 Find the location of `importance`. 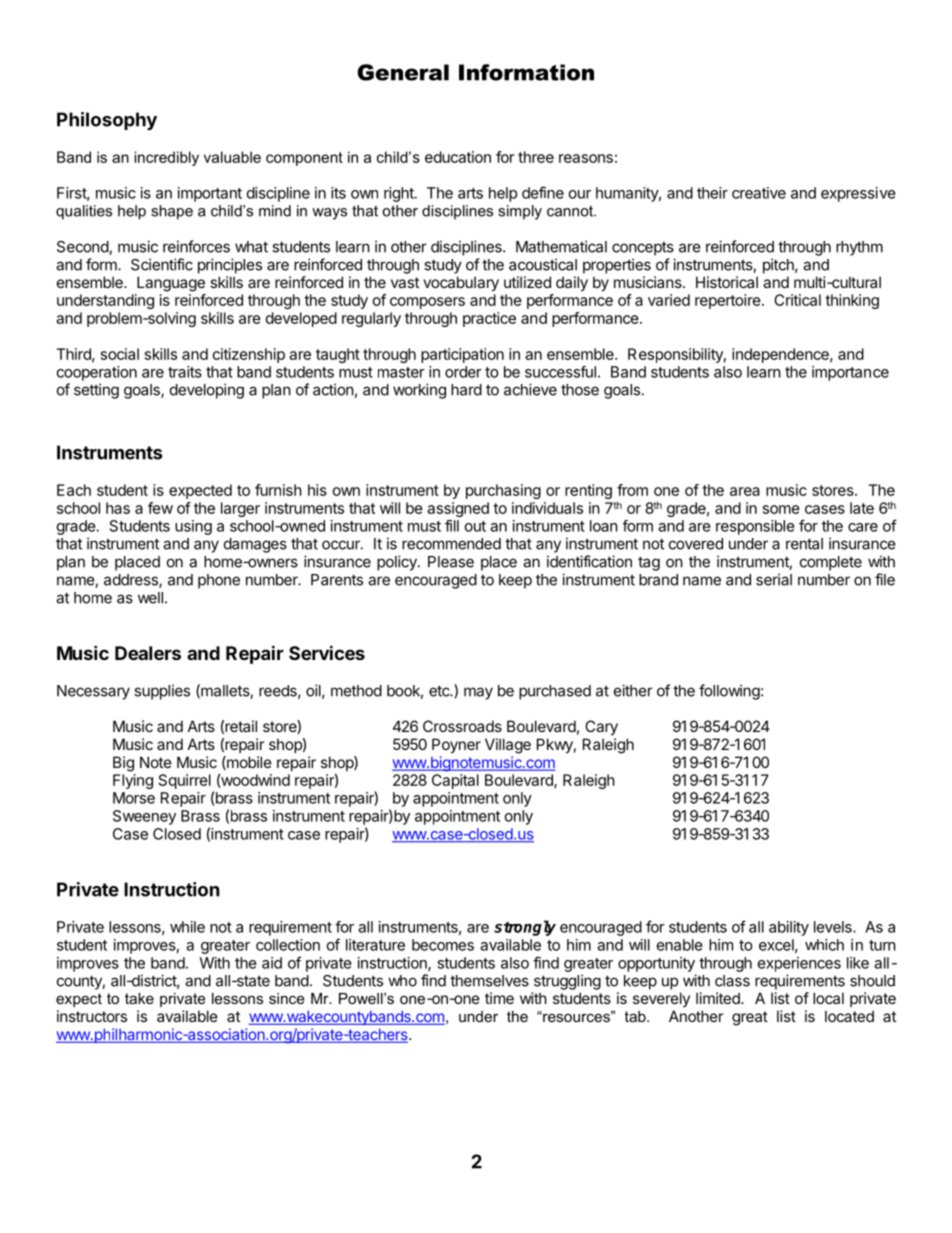

importance is located at coordinates (850, 373).
